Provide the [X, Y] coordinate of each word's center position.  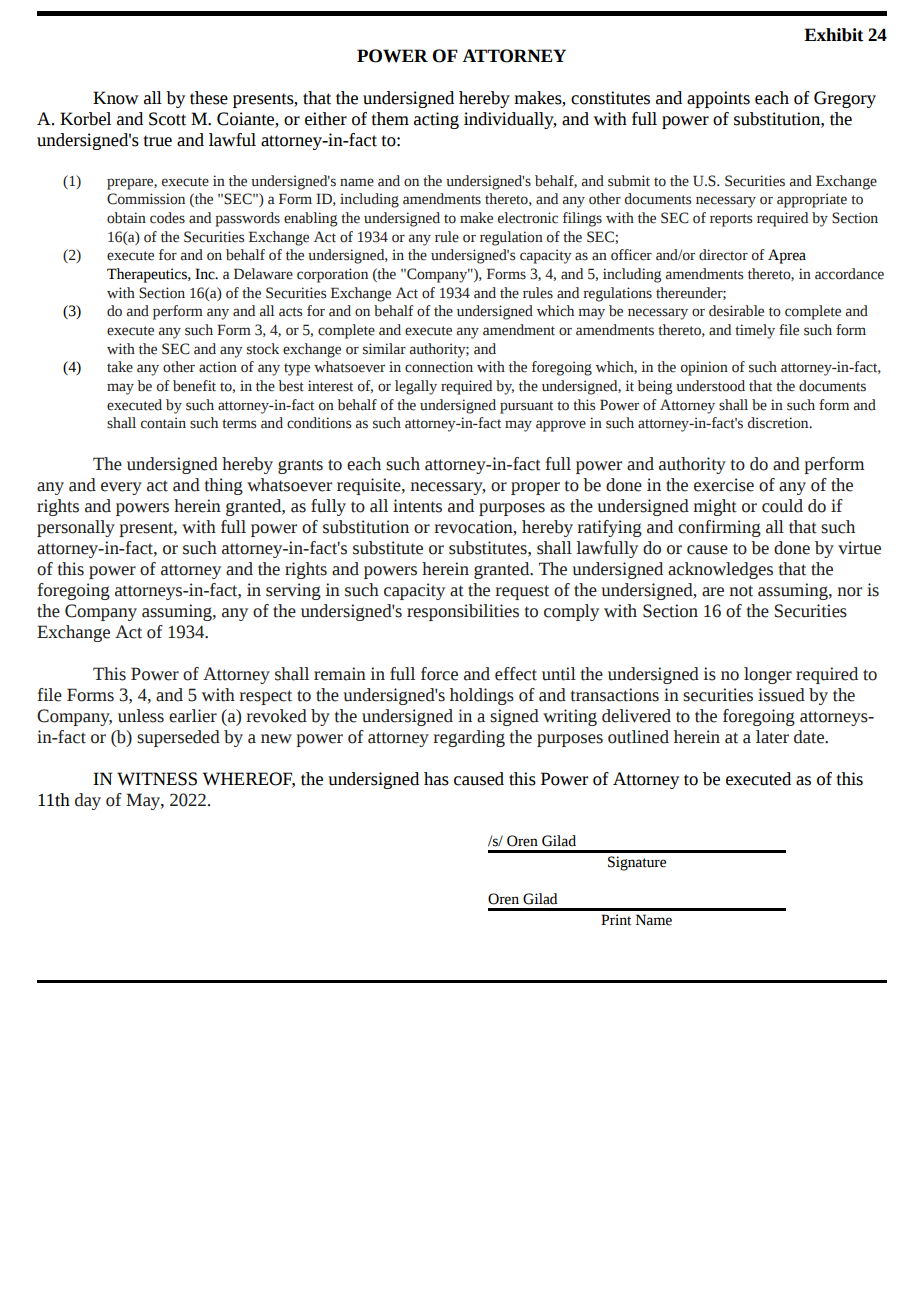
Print [616, 920]
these [209, 98]
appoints [718, 99]
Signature [637, 863]
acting [436, 120]
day [88, 801]
